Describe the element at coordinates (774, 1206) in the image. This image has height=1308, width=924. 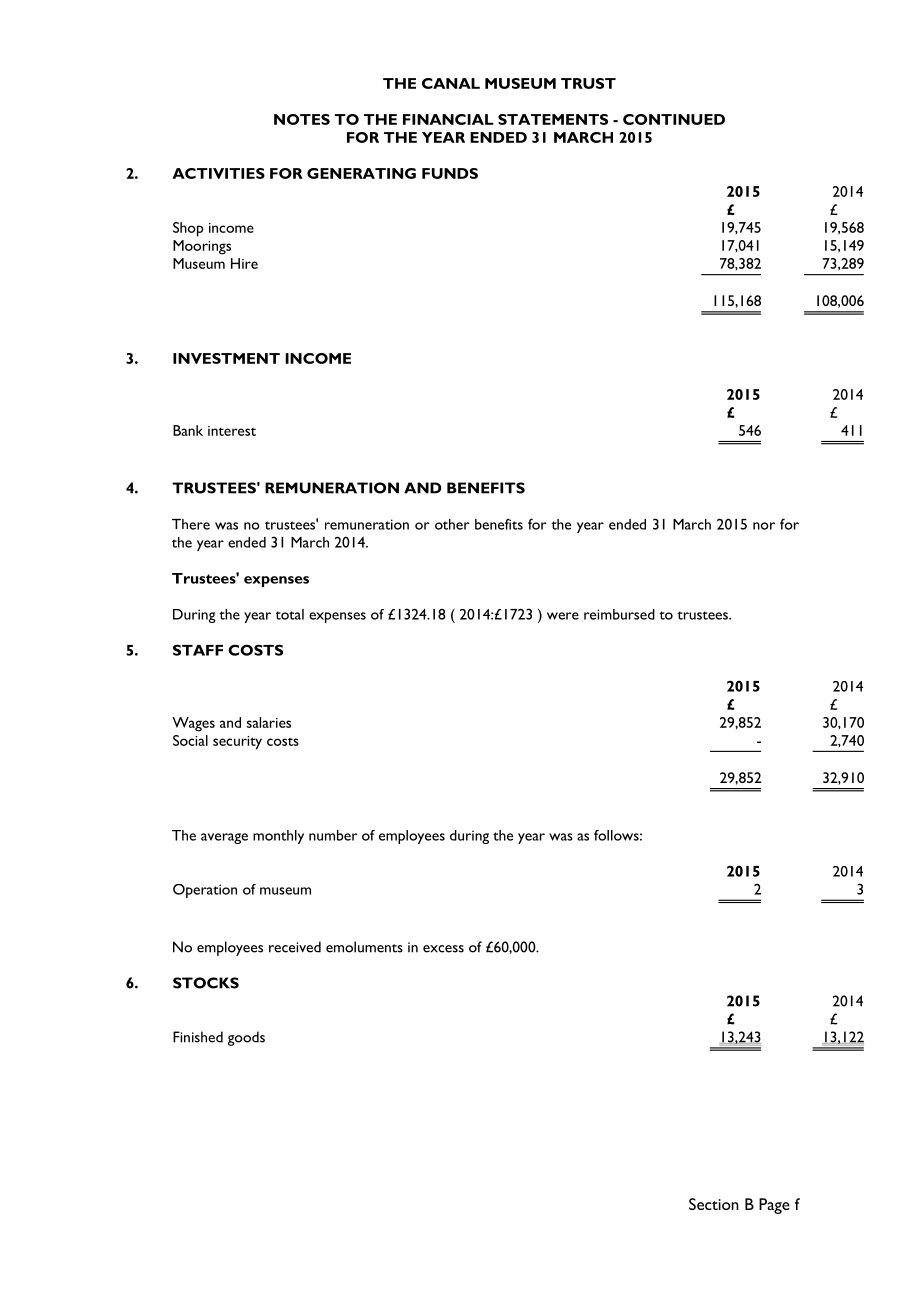
I see `Page` at that location.
